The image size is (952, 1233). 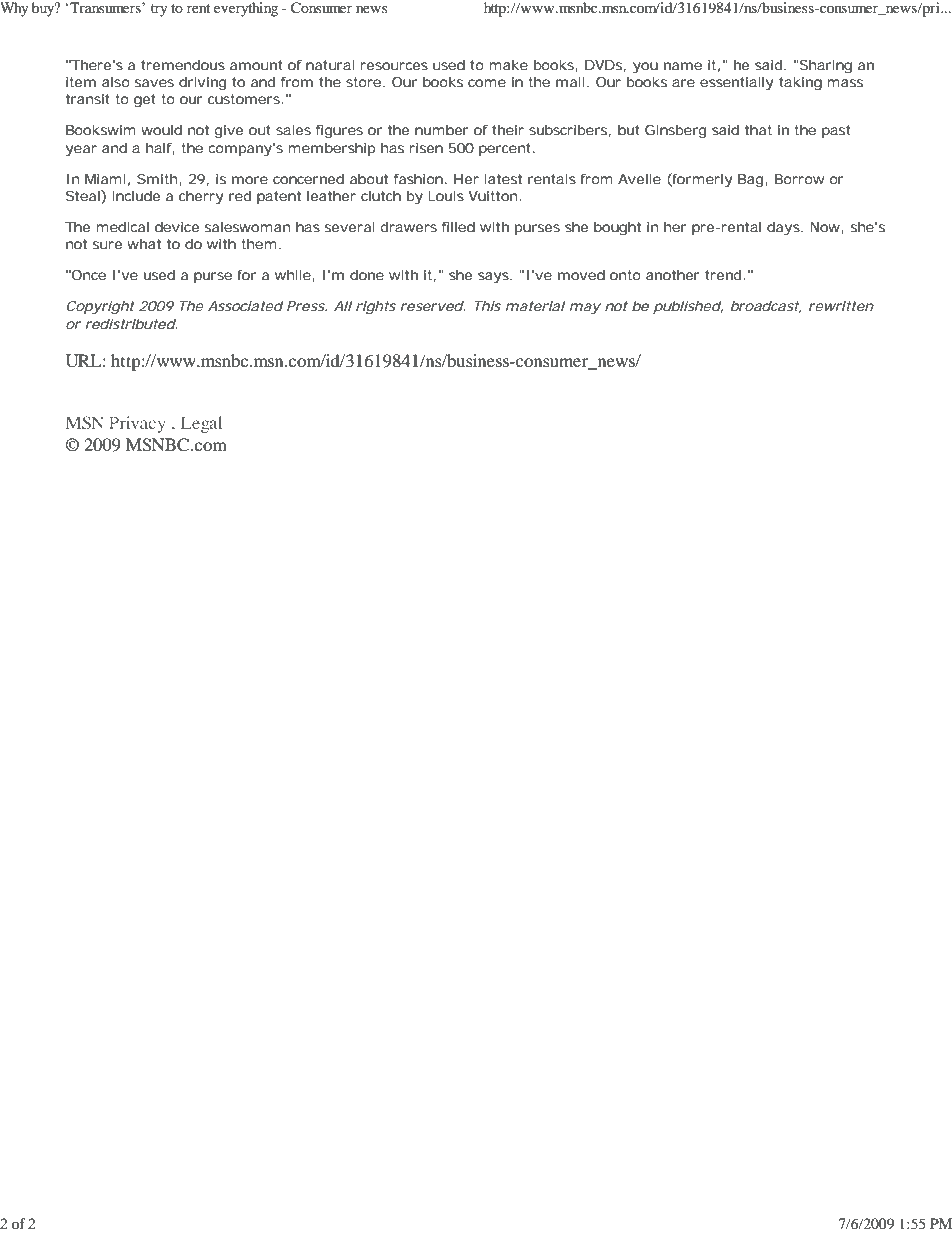 What do you see at coordinates (487, 83) in the image?
I see `come` at bounding box center [487, 83].
